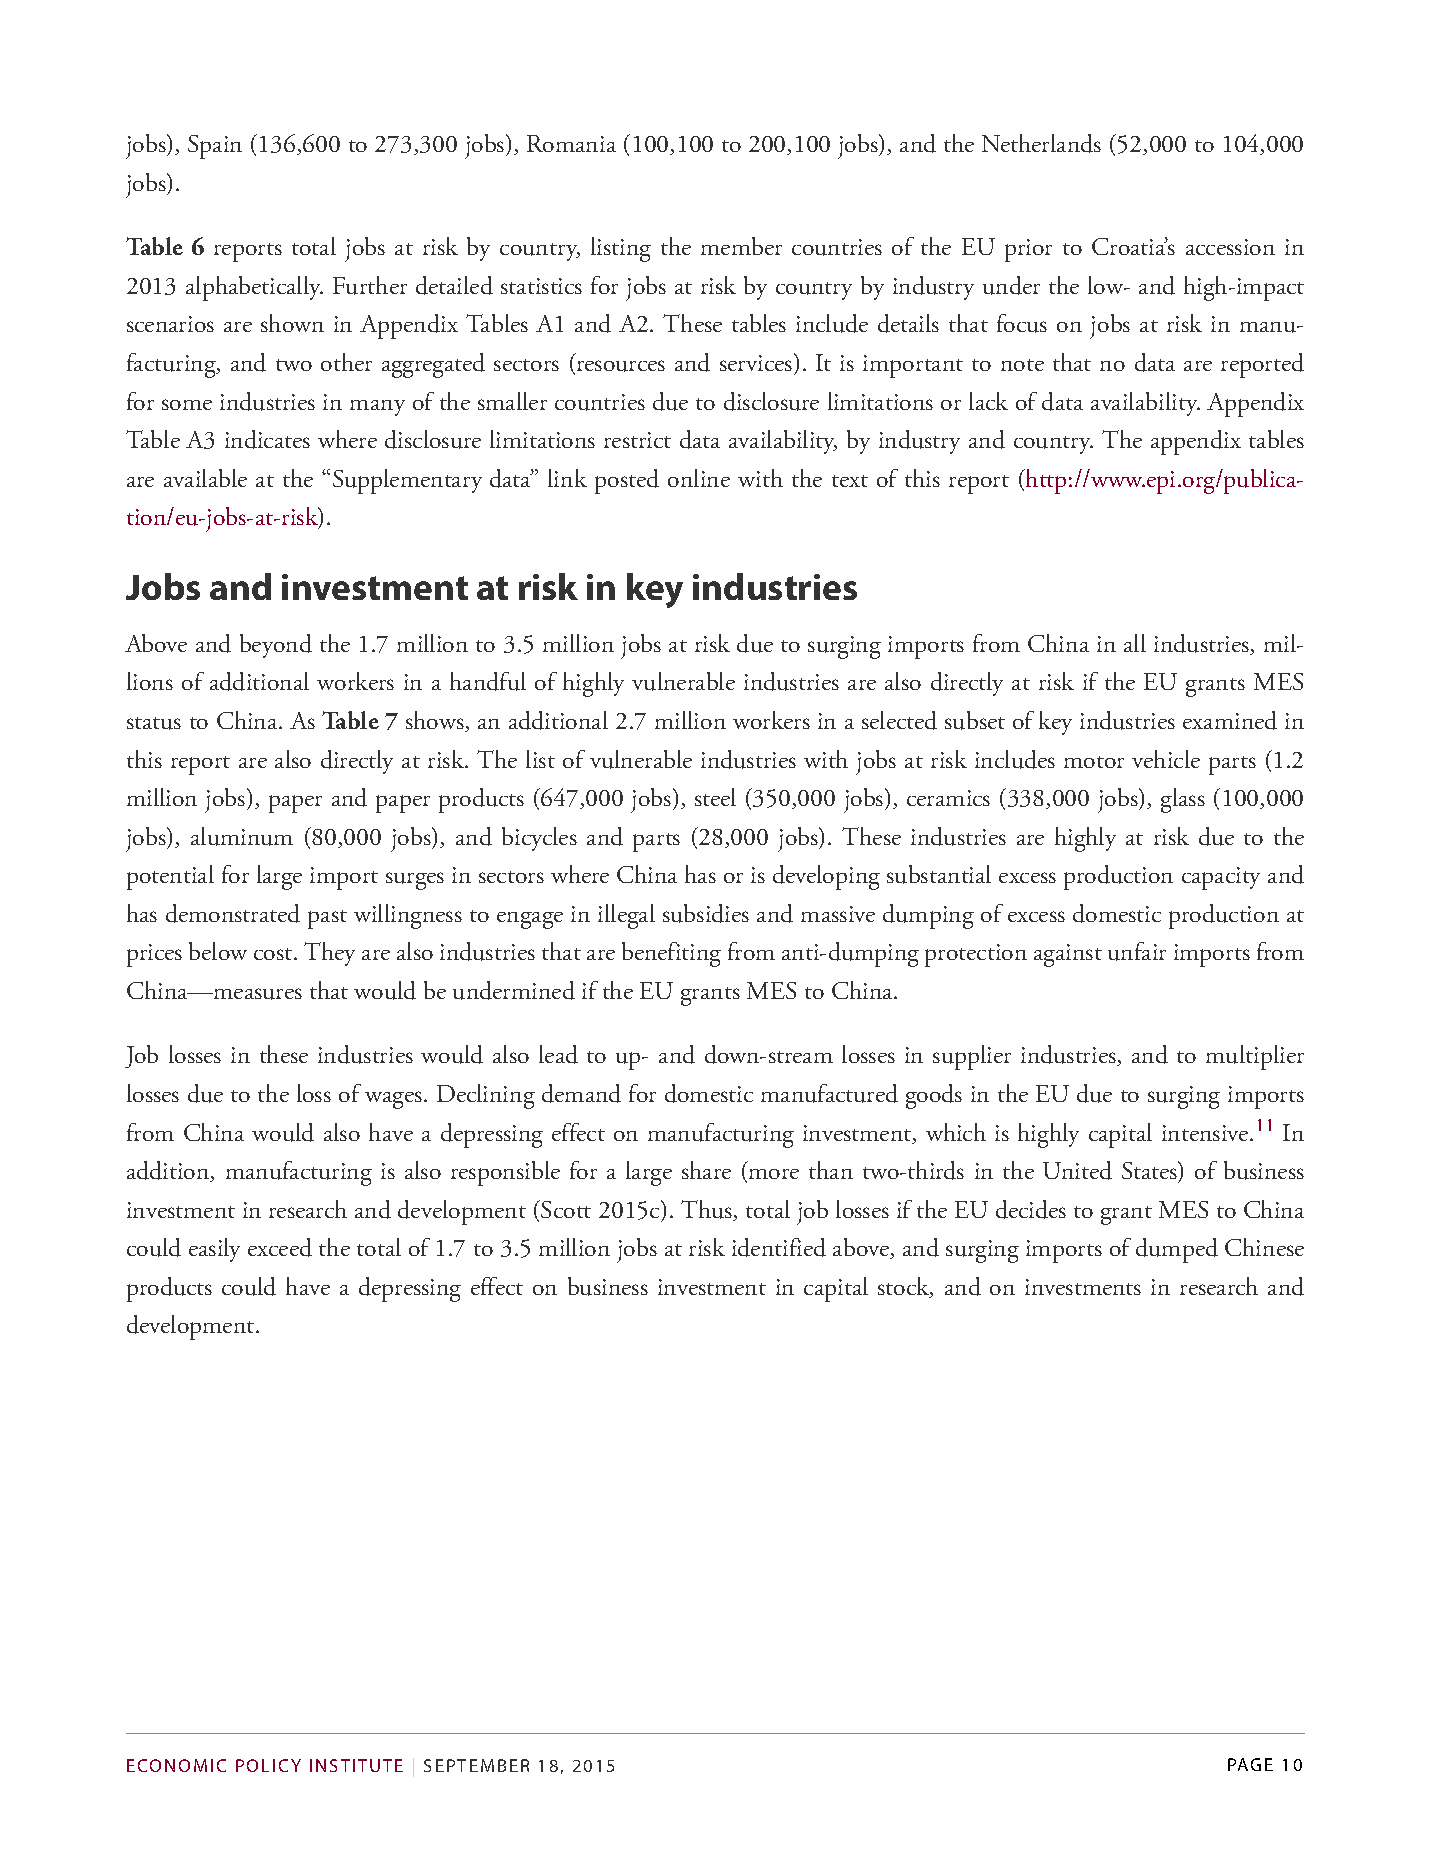  What do you see at coordinates (741, 246) in the page?
I see `member` at bounding box center [741, 246].
